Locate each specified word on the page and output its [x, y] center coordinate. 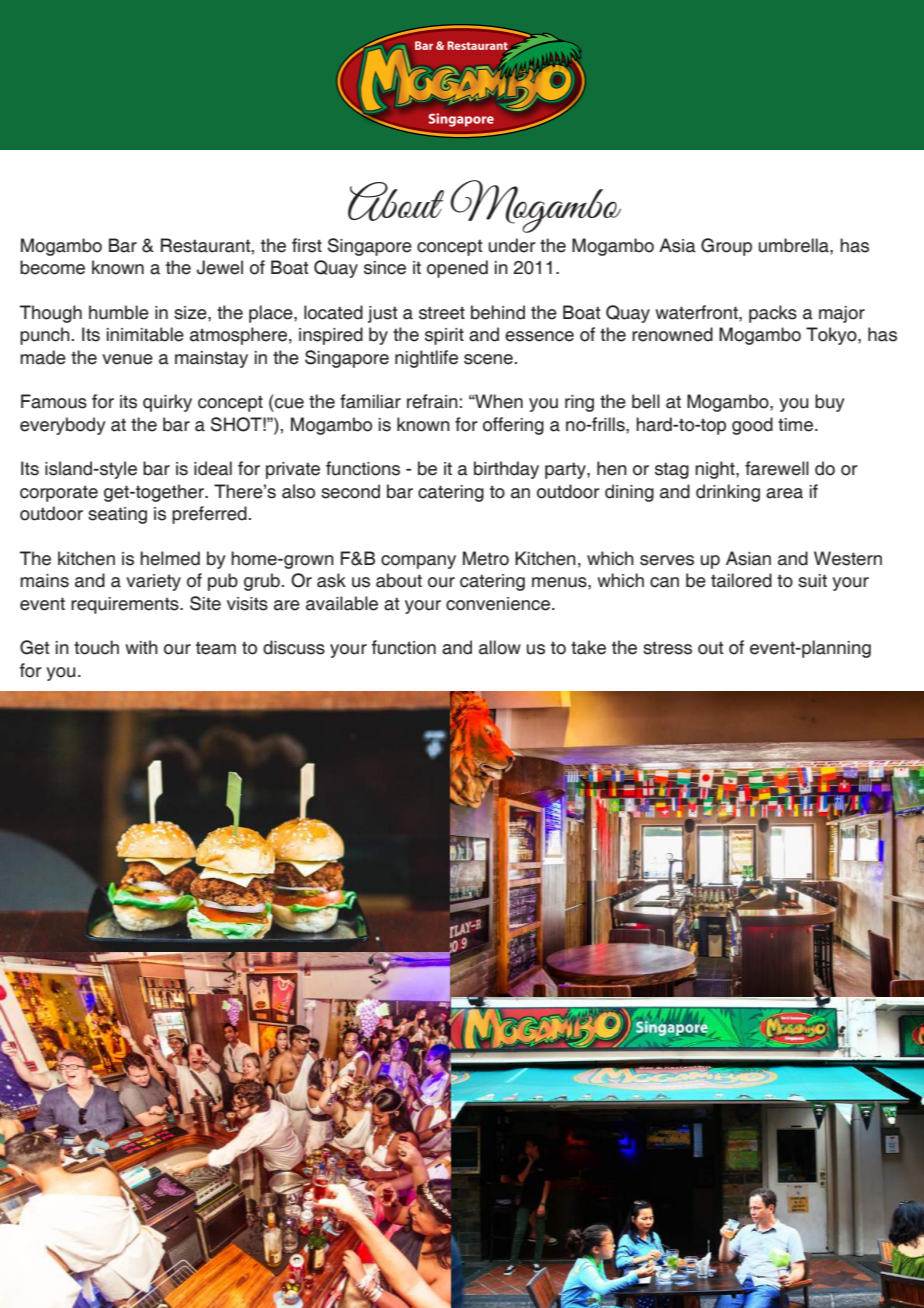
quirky [167, 403]
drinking [728, 493]
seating [117, 515]
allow [500, 647]
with [141, 647]
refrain [432, 401]
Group [726, 247]
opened [457, 269]
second [350, 491]
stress [667, 648]
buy [830, 403]
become [52, 267]
